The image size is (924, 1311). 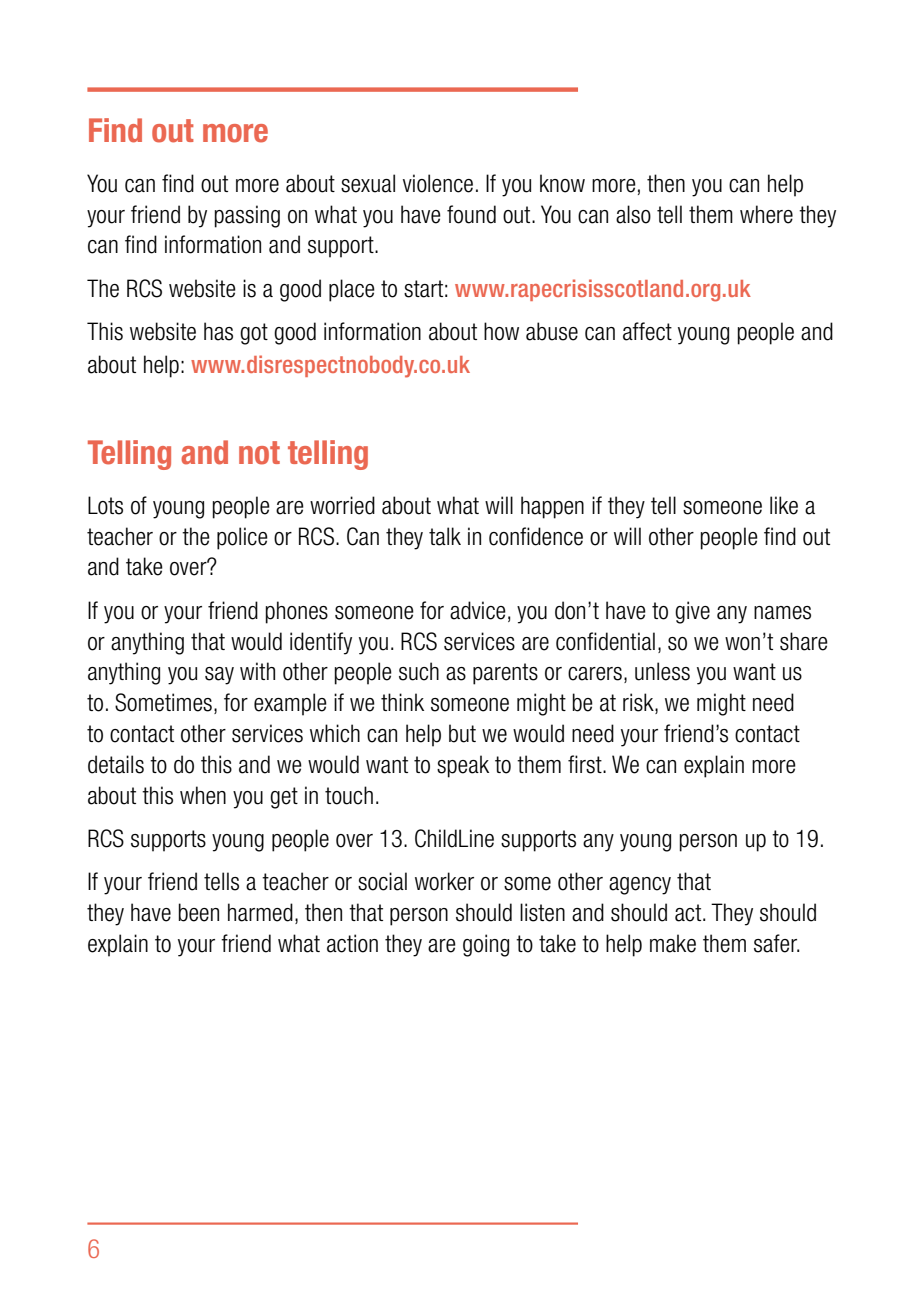 I want to click on details, so click(x=116, y=764).
